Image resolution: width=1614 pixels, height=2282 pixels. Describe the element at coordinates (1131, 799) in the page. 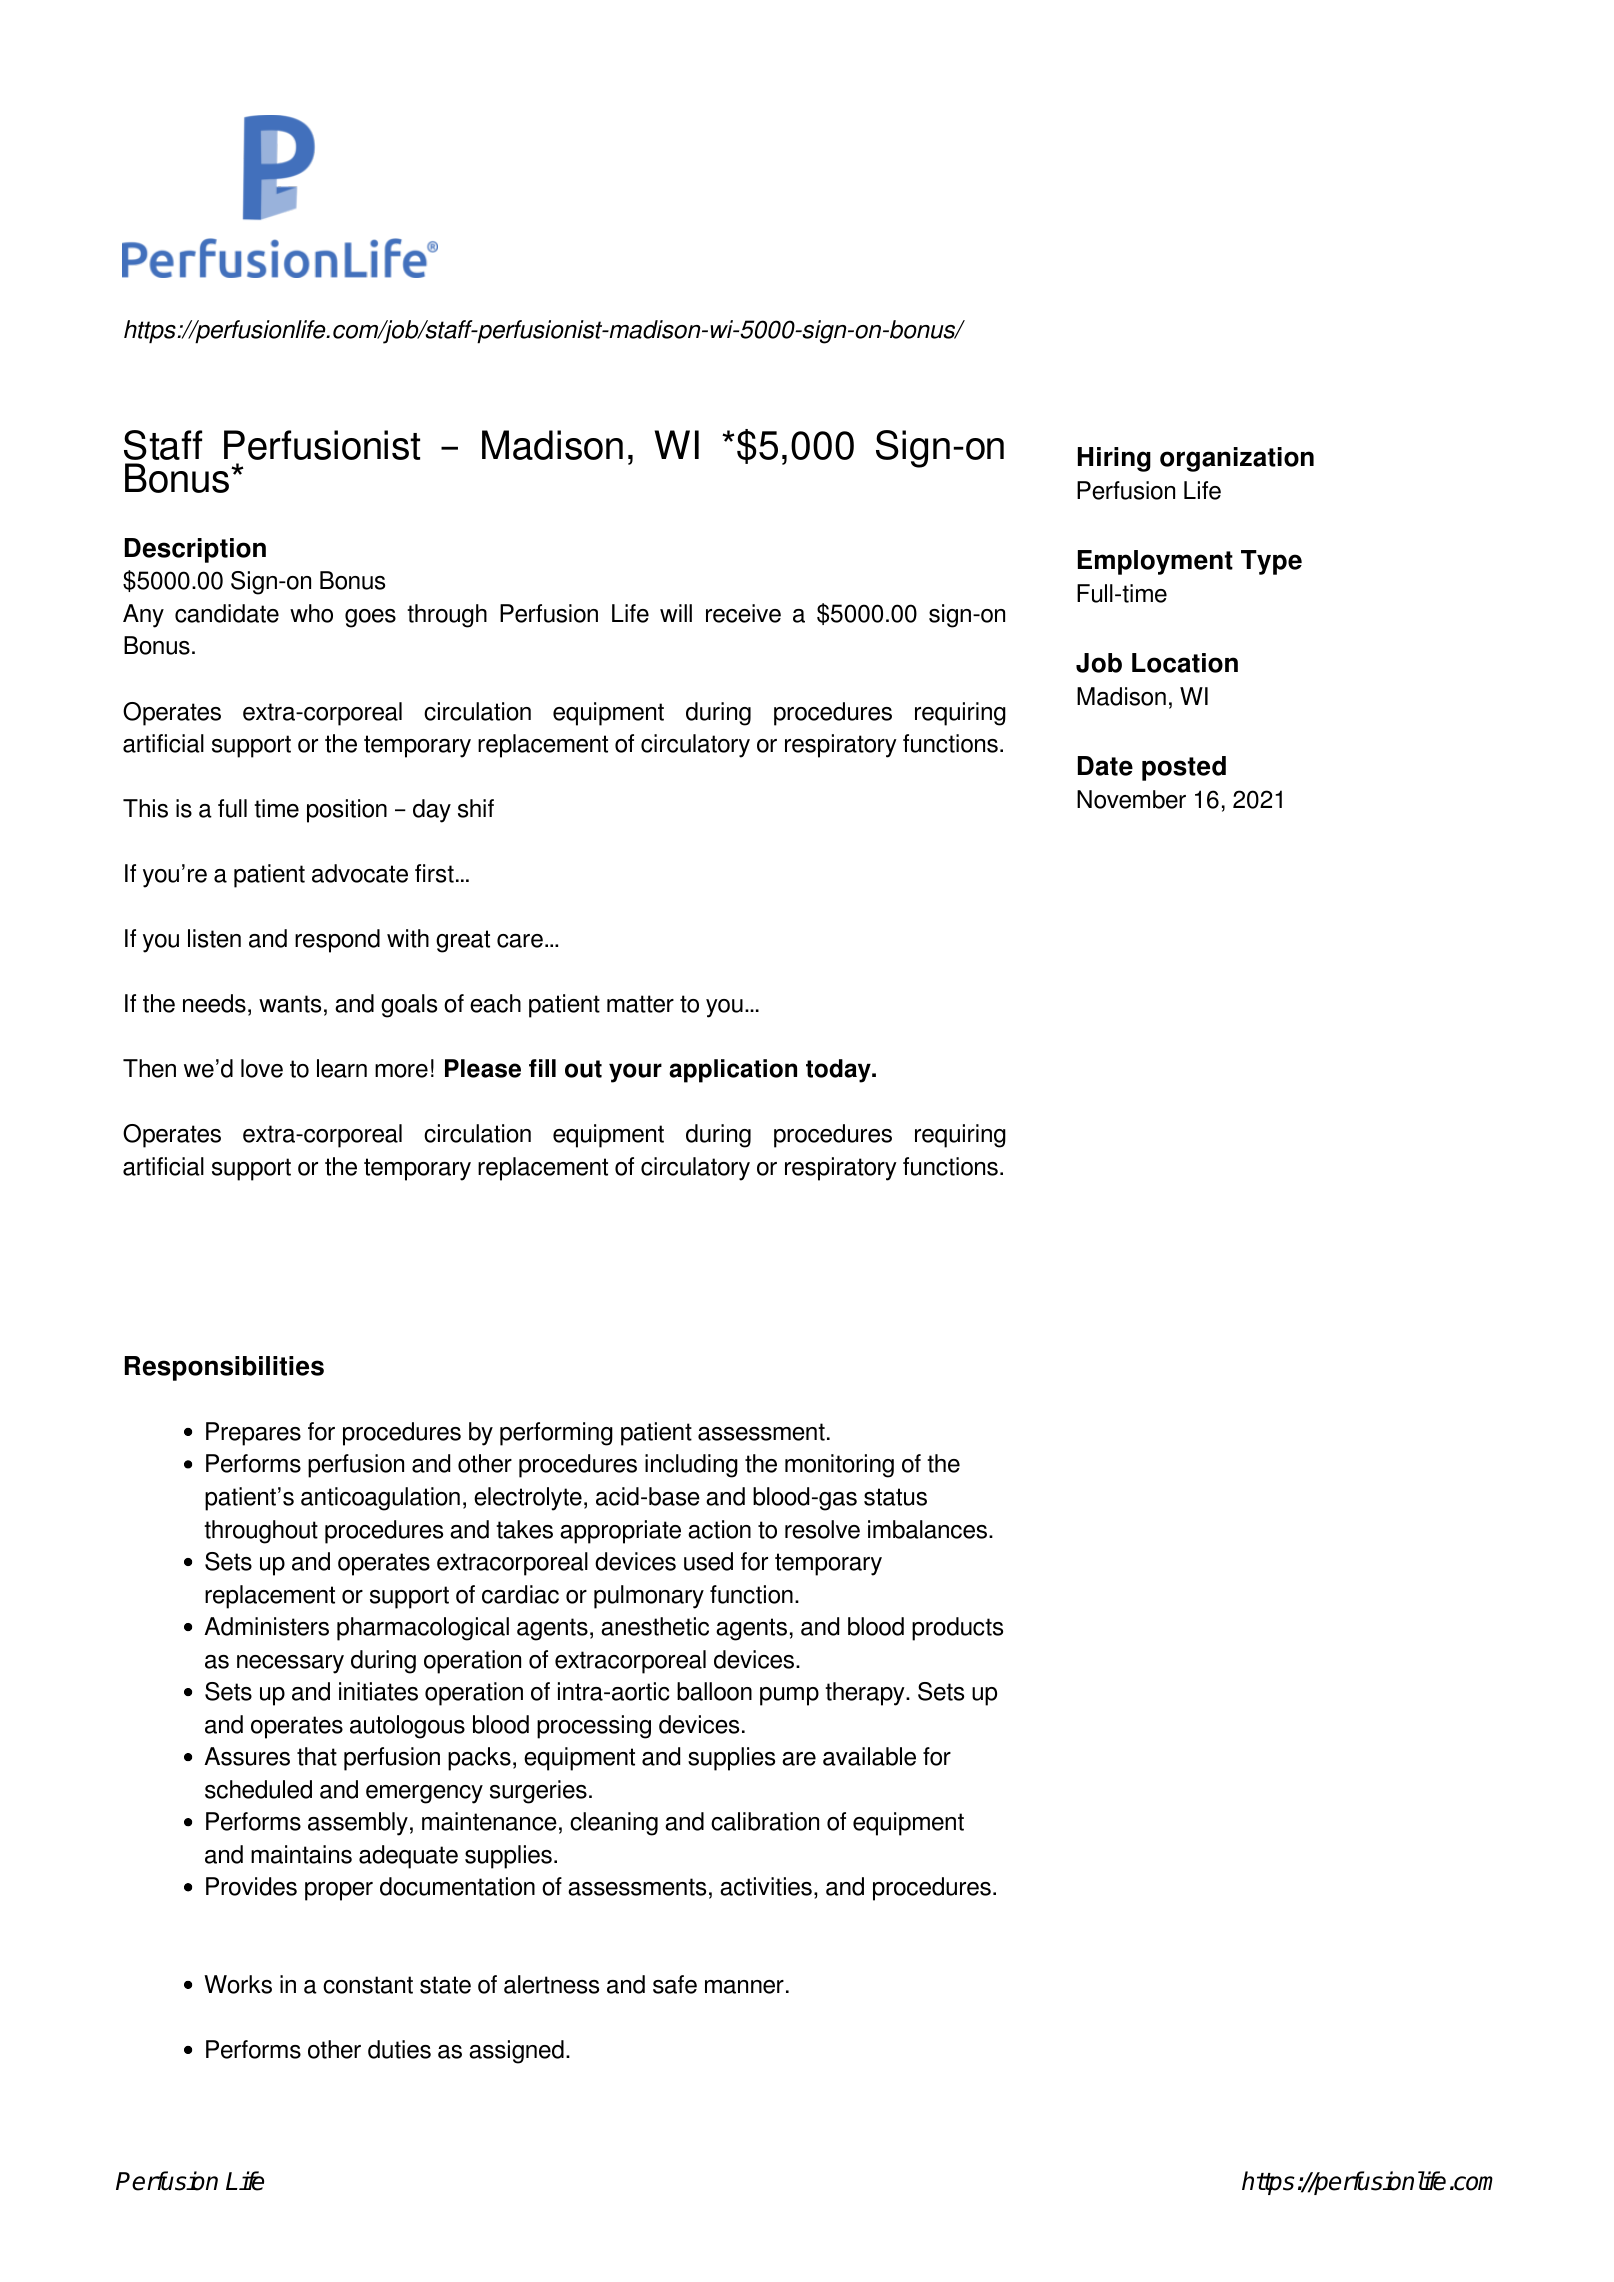

I see `November` at that location.
